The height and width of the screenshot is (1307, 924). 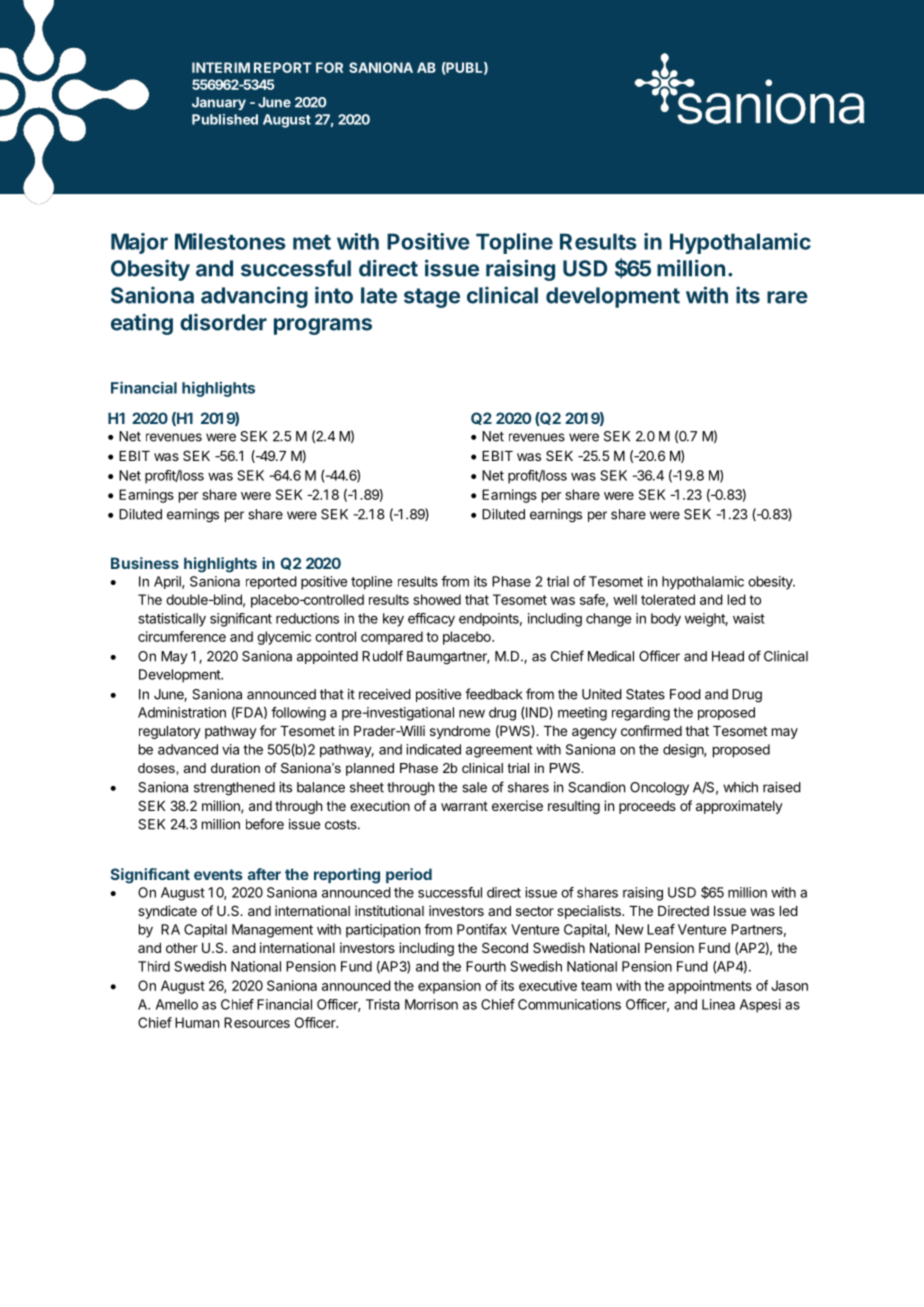 What do you see at coordinates (710, 987) in the screenshot?
I see `appointments` at bounding box center [710, 987].
